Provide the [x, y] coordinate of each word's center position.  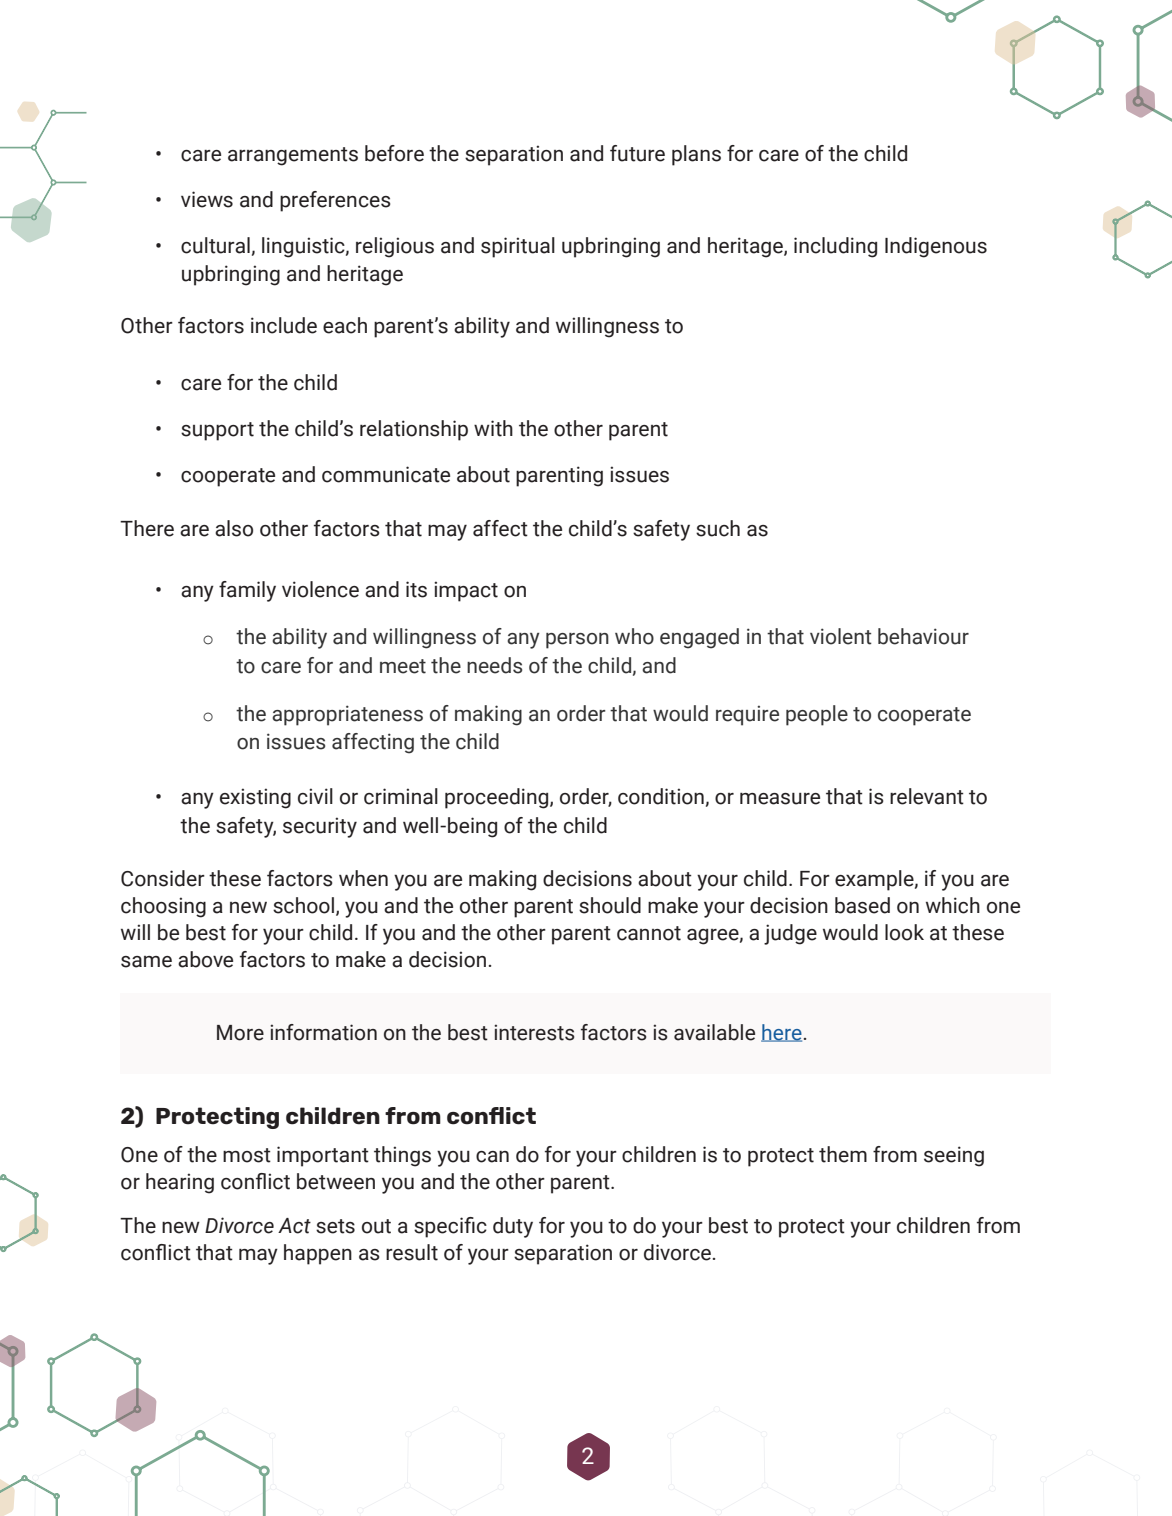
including [835, 247]
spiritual [518, 247]
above [205, 959]
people [817, 715]
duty [513, 1227]
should [610, 905]
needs [494, 665]
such [718, 528]
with [493, 428]
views [207, 199]
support [217, 431]
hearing [180, 1183]
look [904, 932]
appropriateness [347, 715]
